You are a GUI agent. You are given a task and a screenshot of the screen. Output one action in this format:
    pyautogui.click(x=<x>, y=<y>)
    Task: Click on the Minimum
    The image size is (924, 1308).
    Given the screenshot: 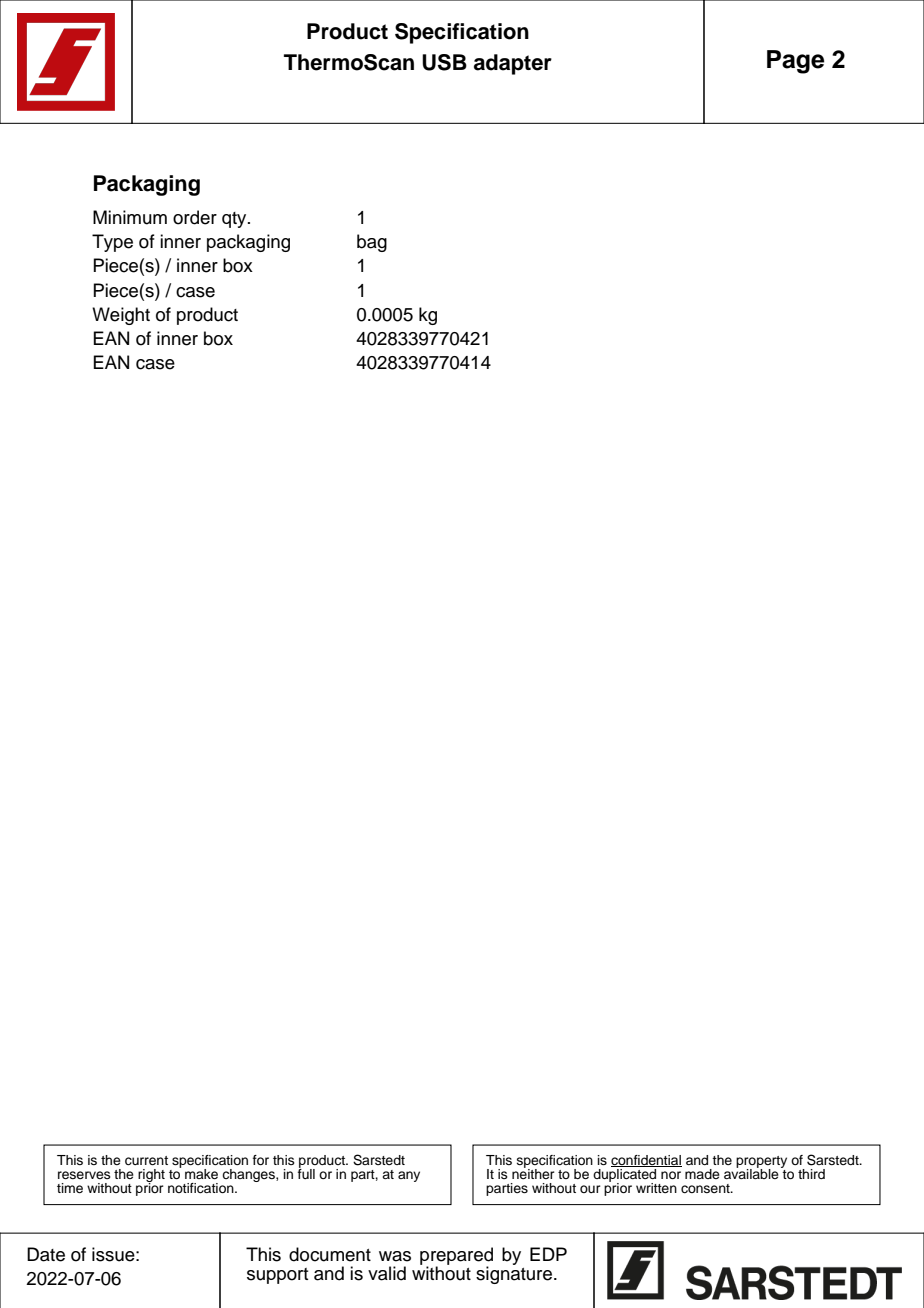 What is the action you would take?
    pyautogui.click(x=130, y=217)
